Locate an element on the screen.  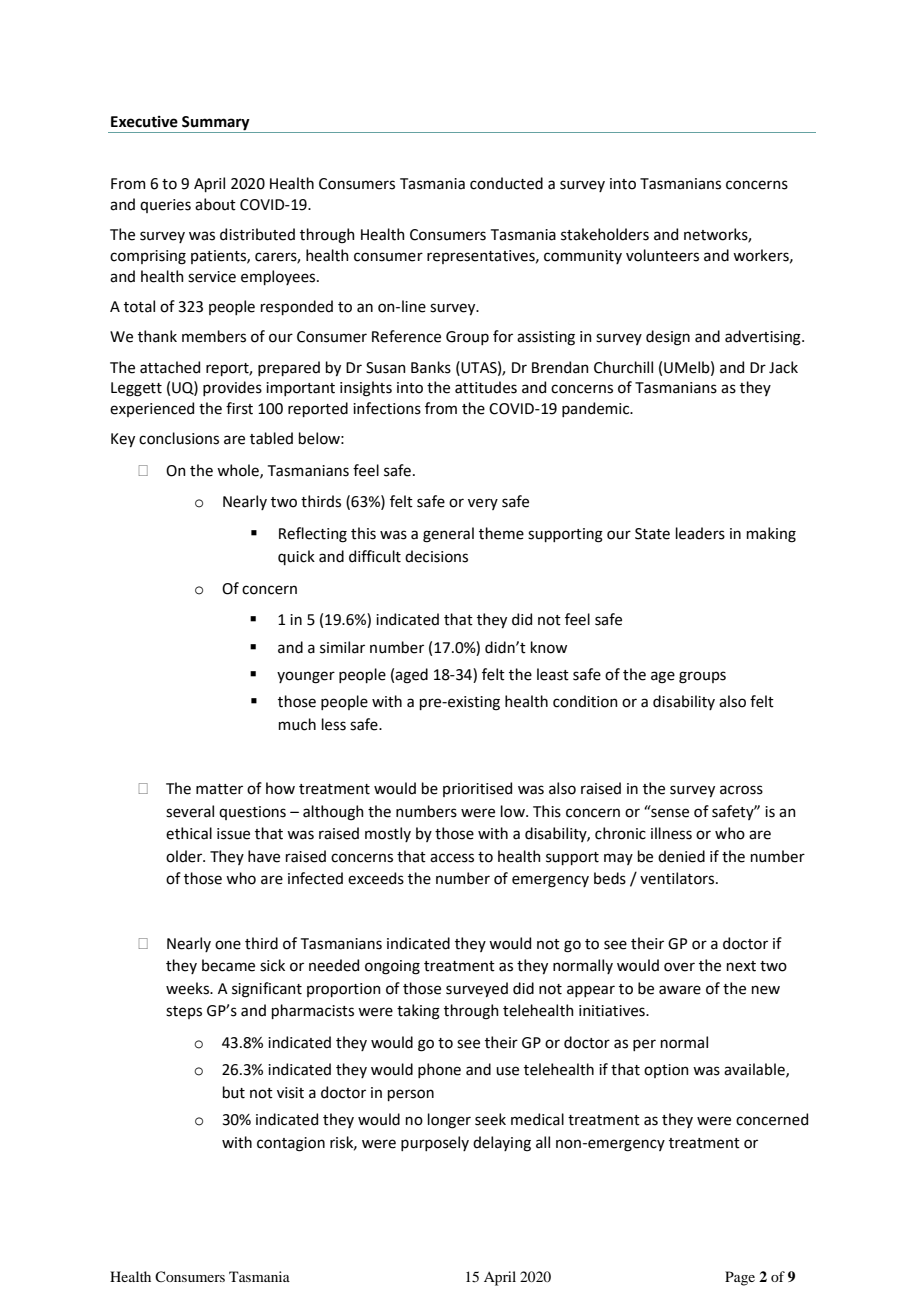
Summary is located at coordinates (216, 123).
